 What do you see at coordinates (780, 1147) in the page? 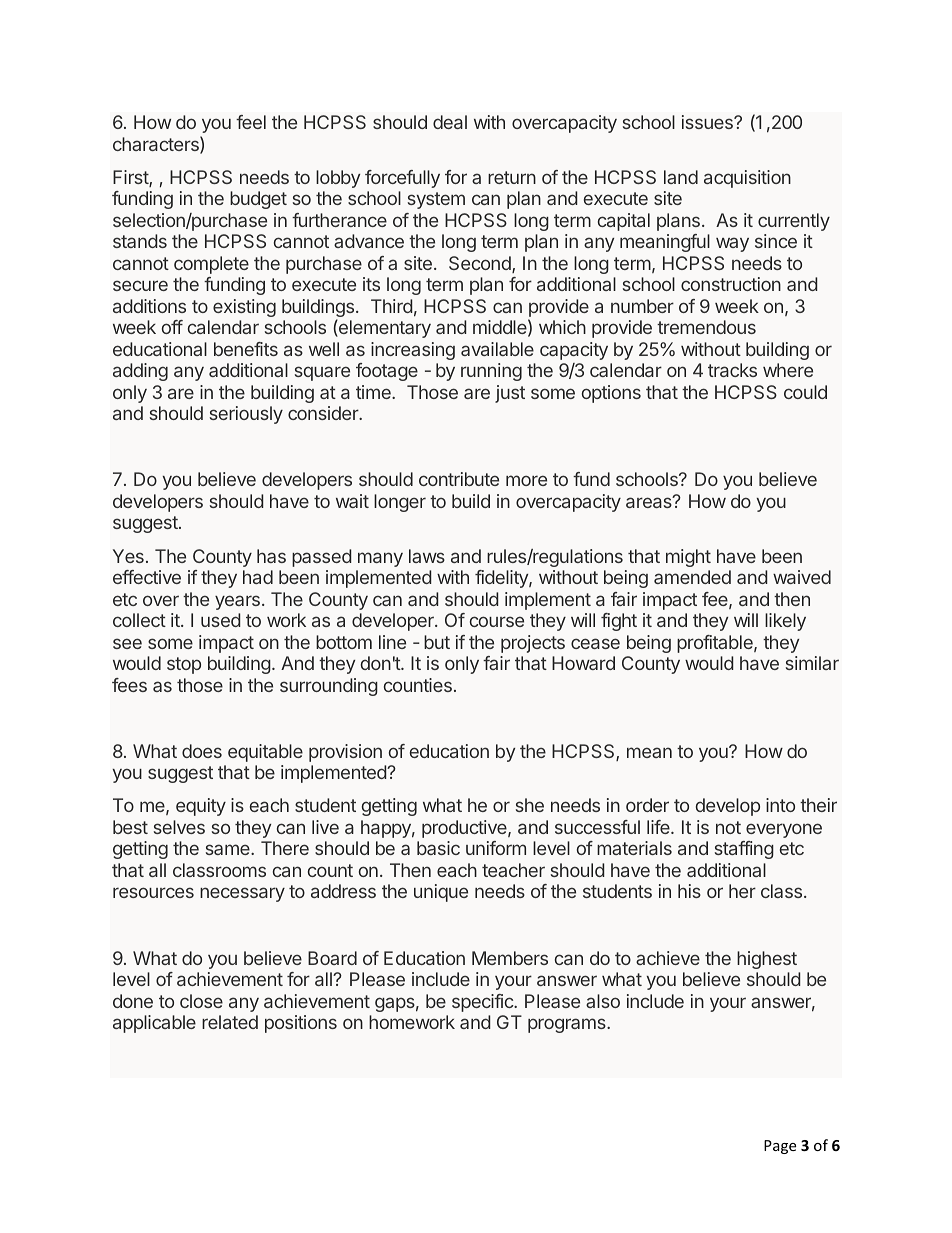
I see `Page` at bounding box center [780, 1147].
